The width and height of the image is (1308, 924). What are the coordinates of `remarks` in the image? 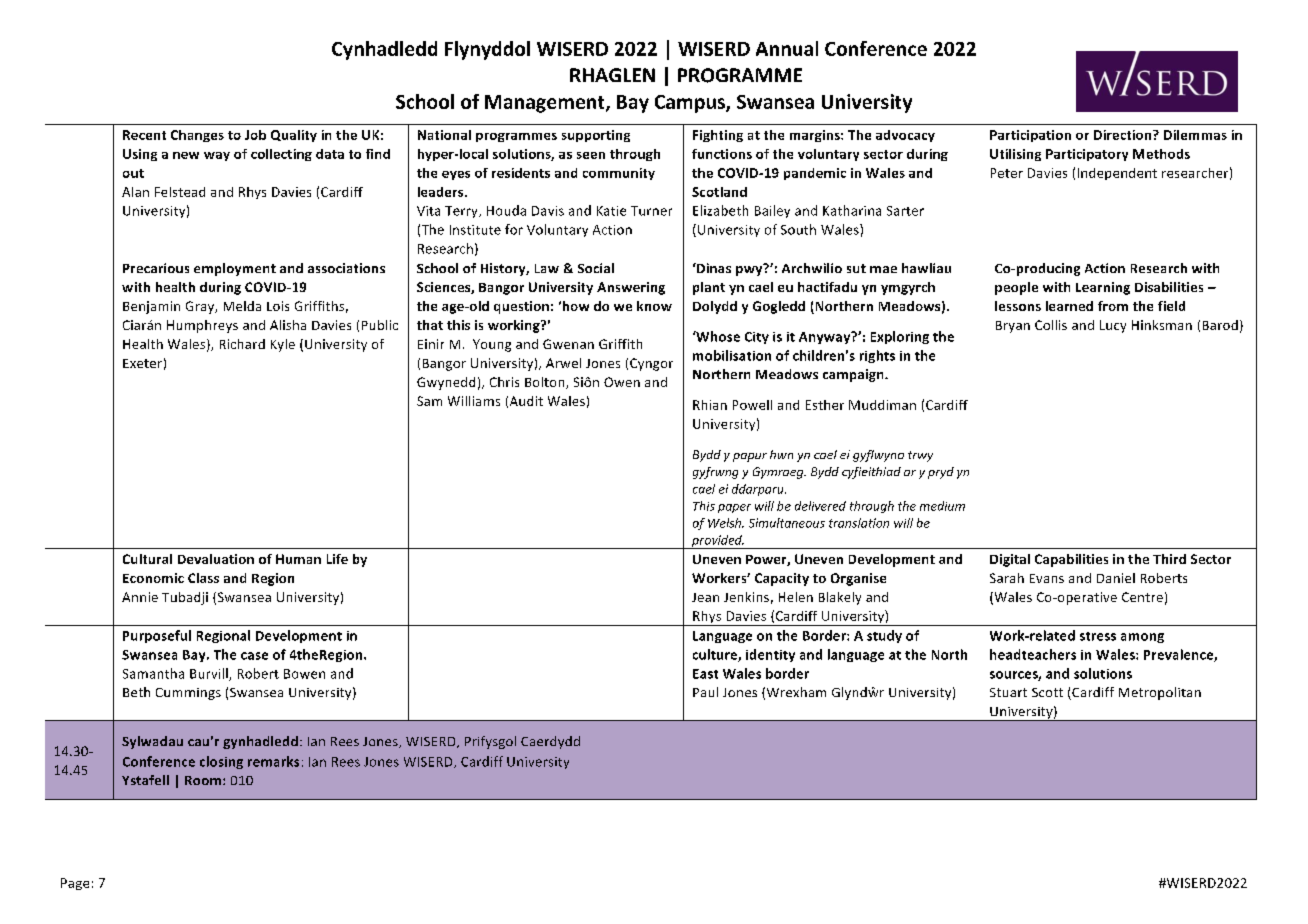 It's located at (273, 761).
